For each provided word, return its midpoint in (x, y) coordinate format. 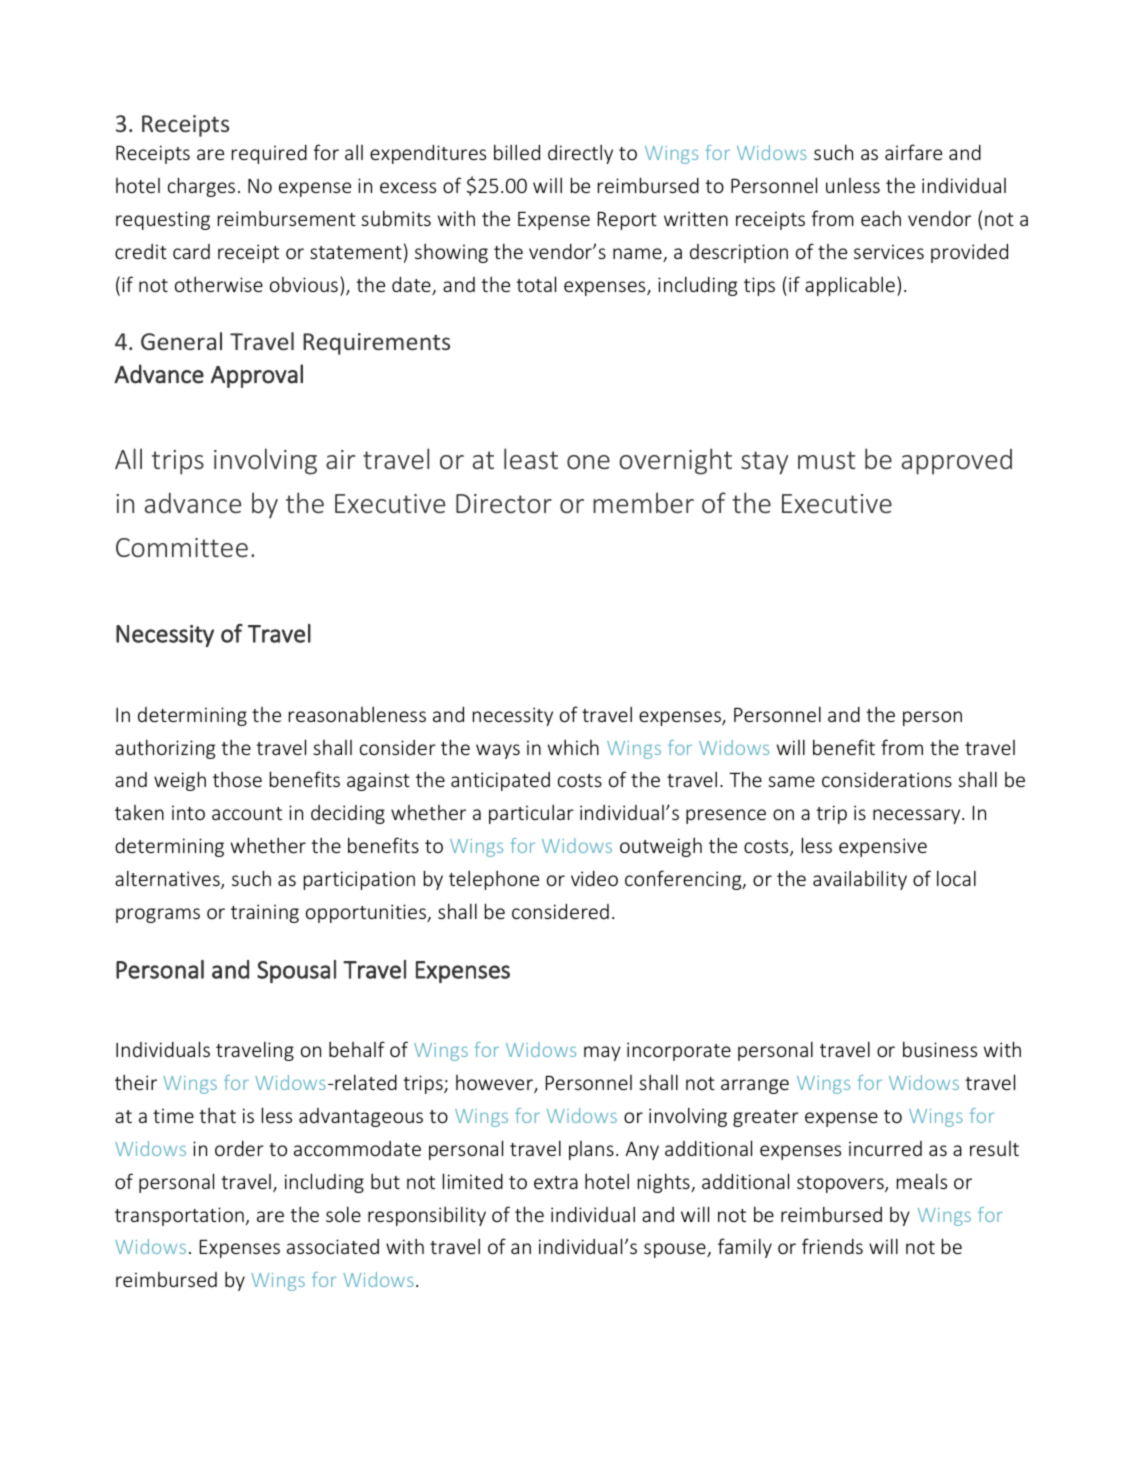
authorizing (165, 749)
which (573, 747)
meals (922, 1181)
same (791, 781)
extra (556, 1182)
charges (201, 187)
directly (580, 154)
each (881, 218)
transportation (179, 1216)
